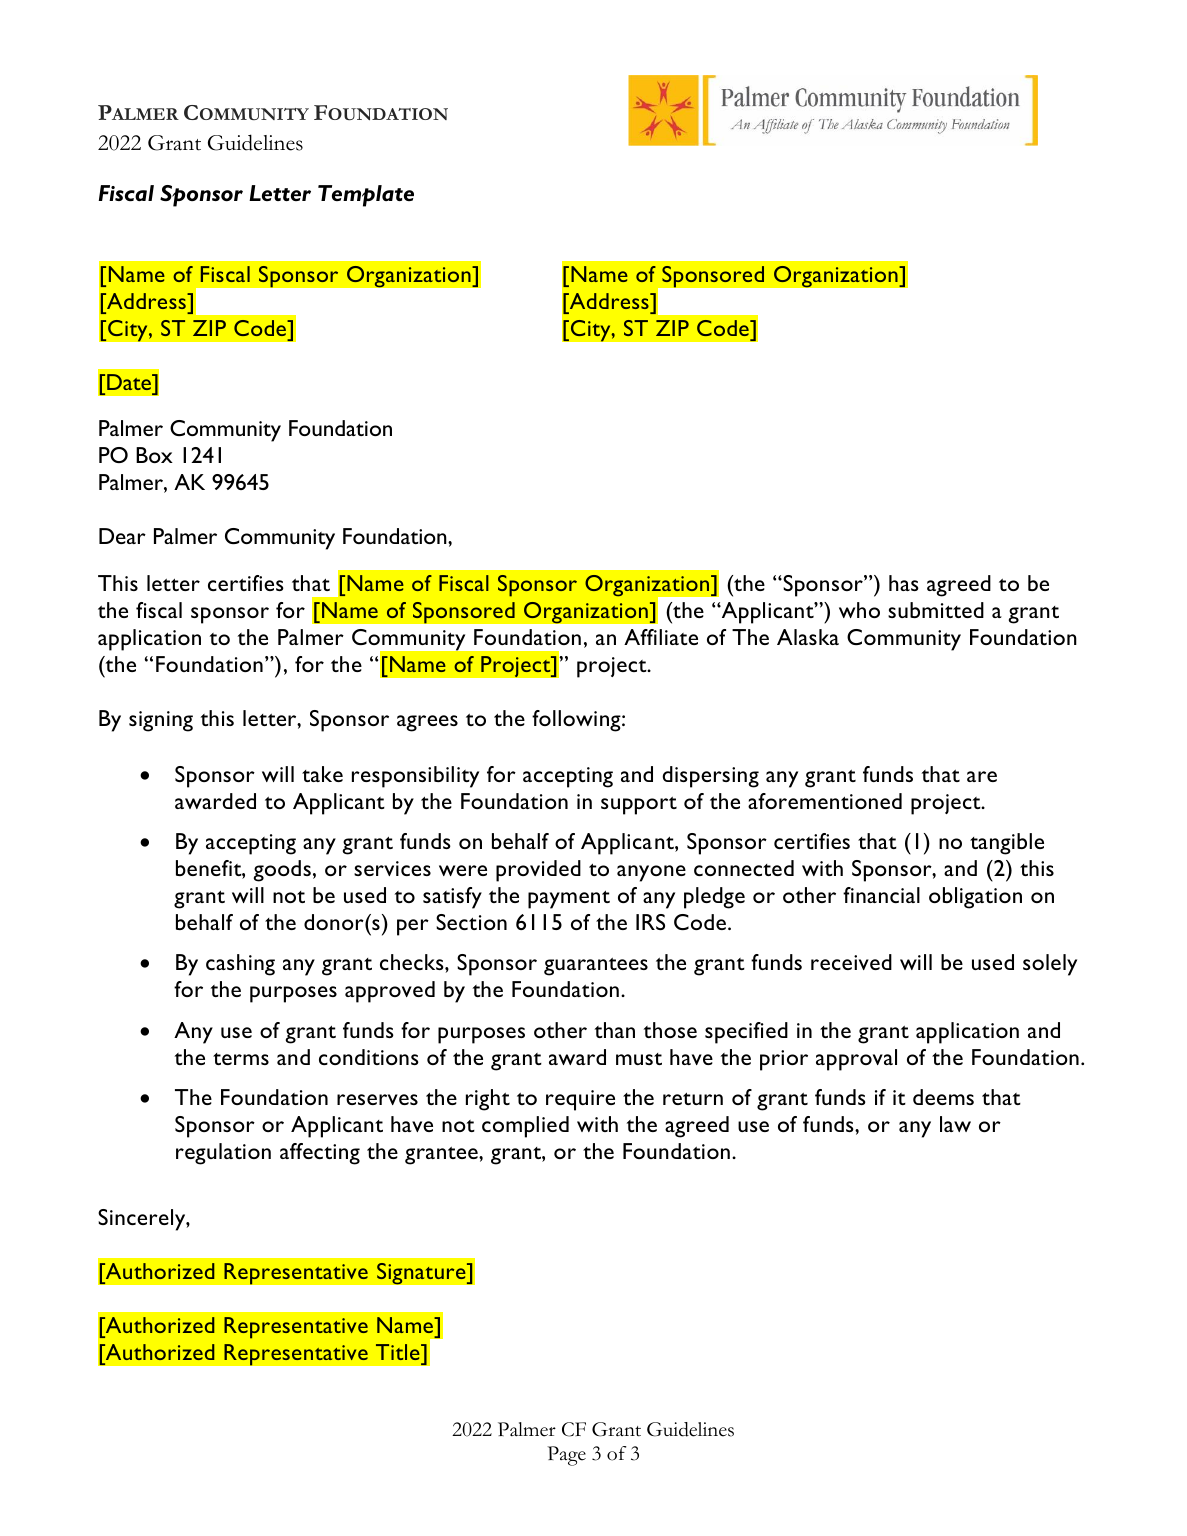 The height and width of the document is (1536, 1187). What do you see at coordinates (1007, 844) in the document?
I see `tangible` at bounding box center [1007, 844].
